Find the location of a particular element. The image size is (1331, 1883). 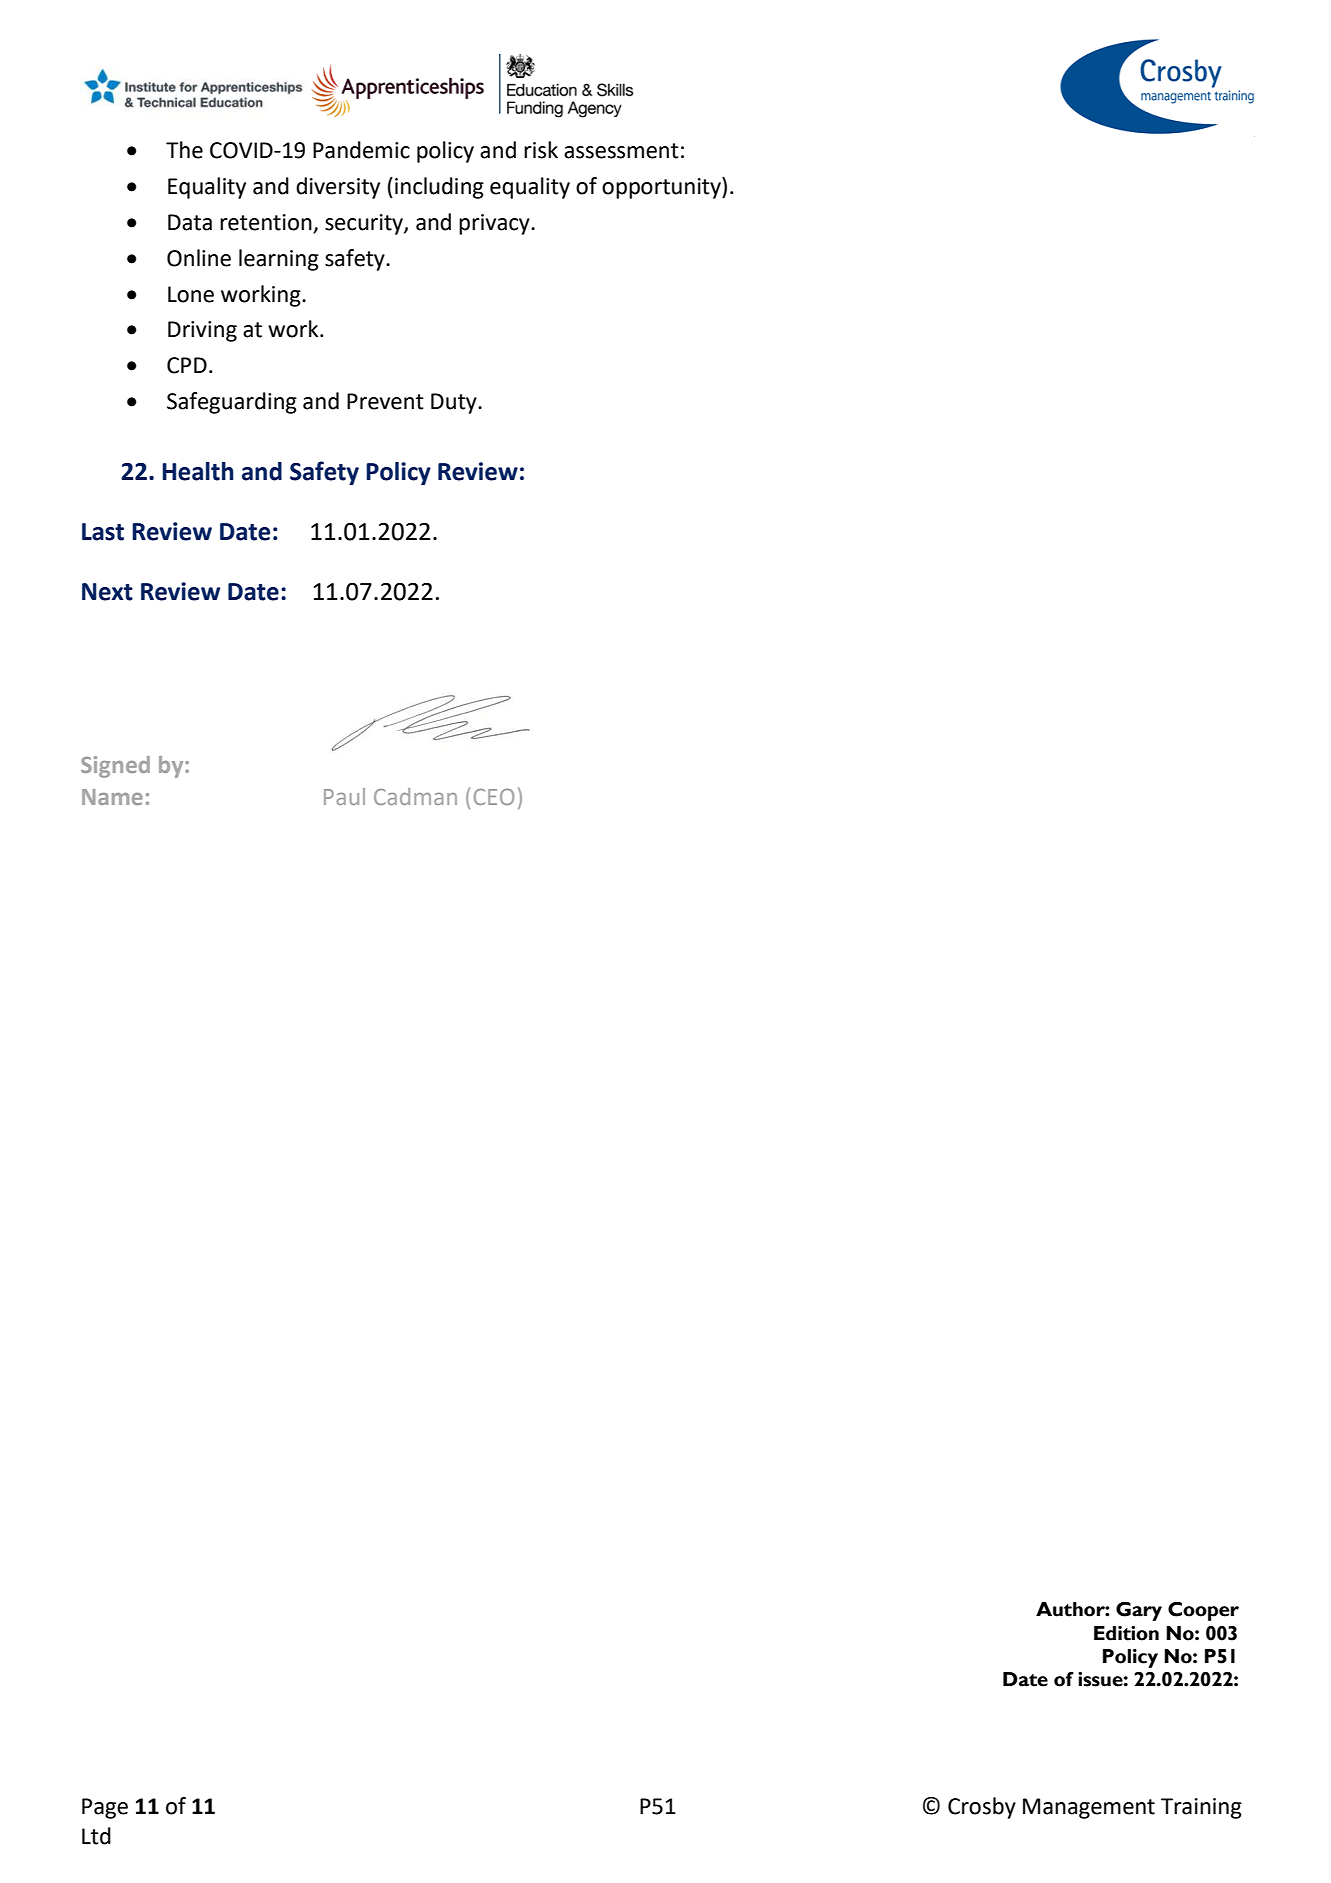

opportunity is located at coordinates (662, 188).
